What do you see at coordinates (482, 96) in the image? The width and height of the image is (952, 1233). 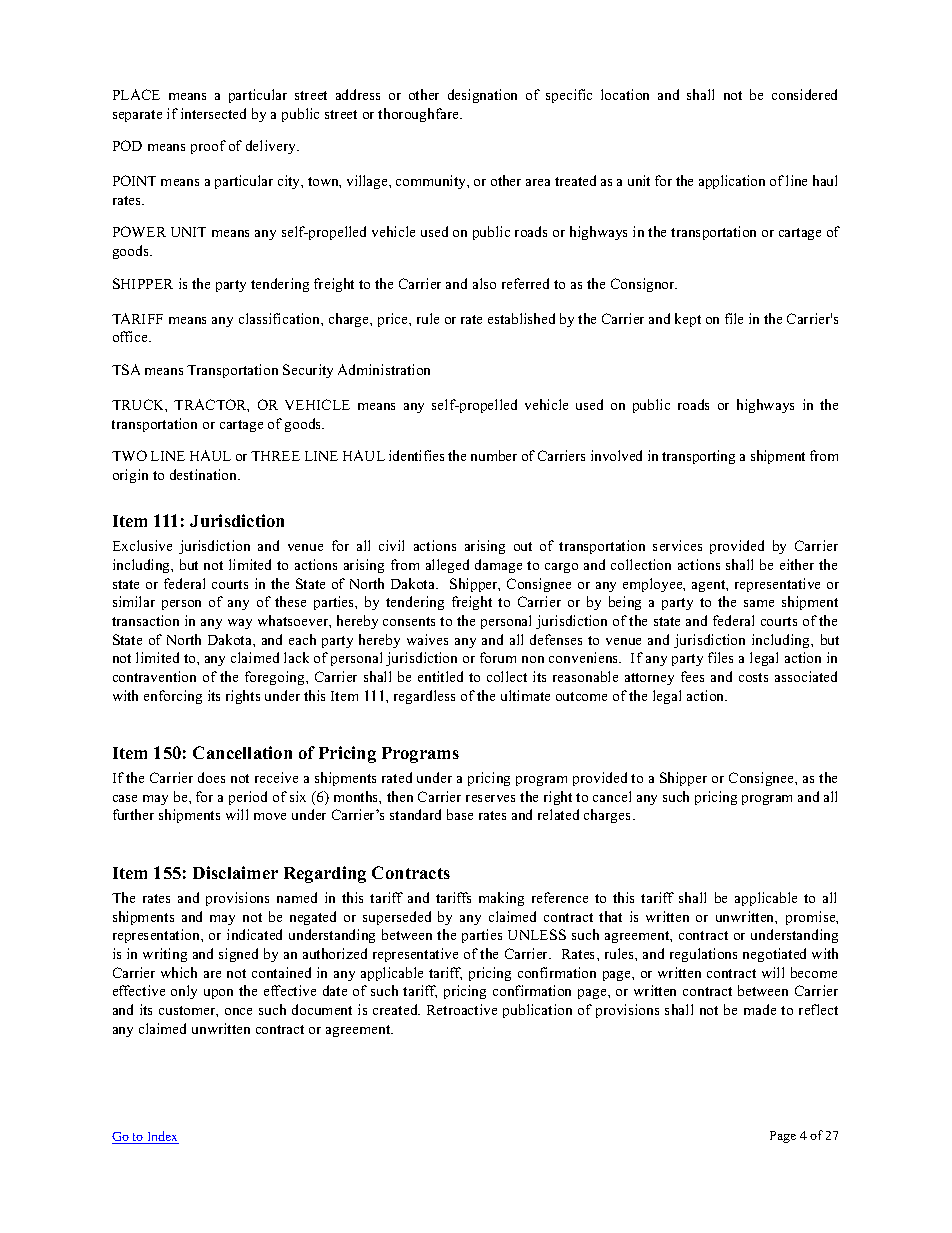 I see `designation` at bounding box center [482, 96].
